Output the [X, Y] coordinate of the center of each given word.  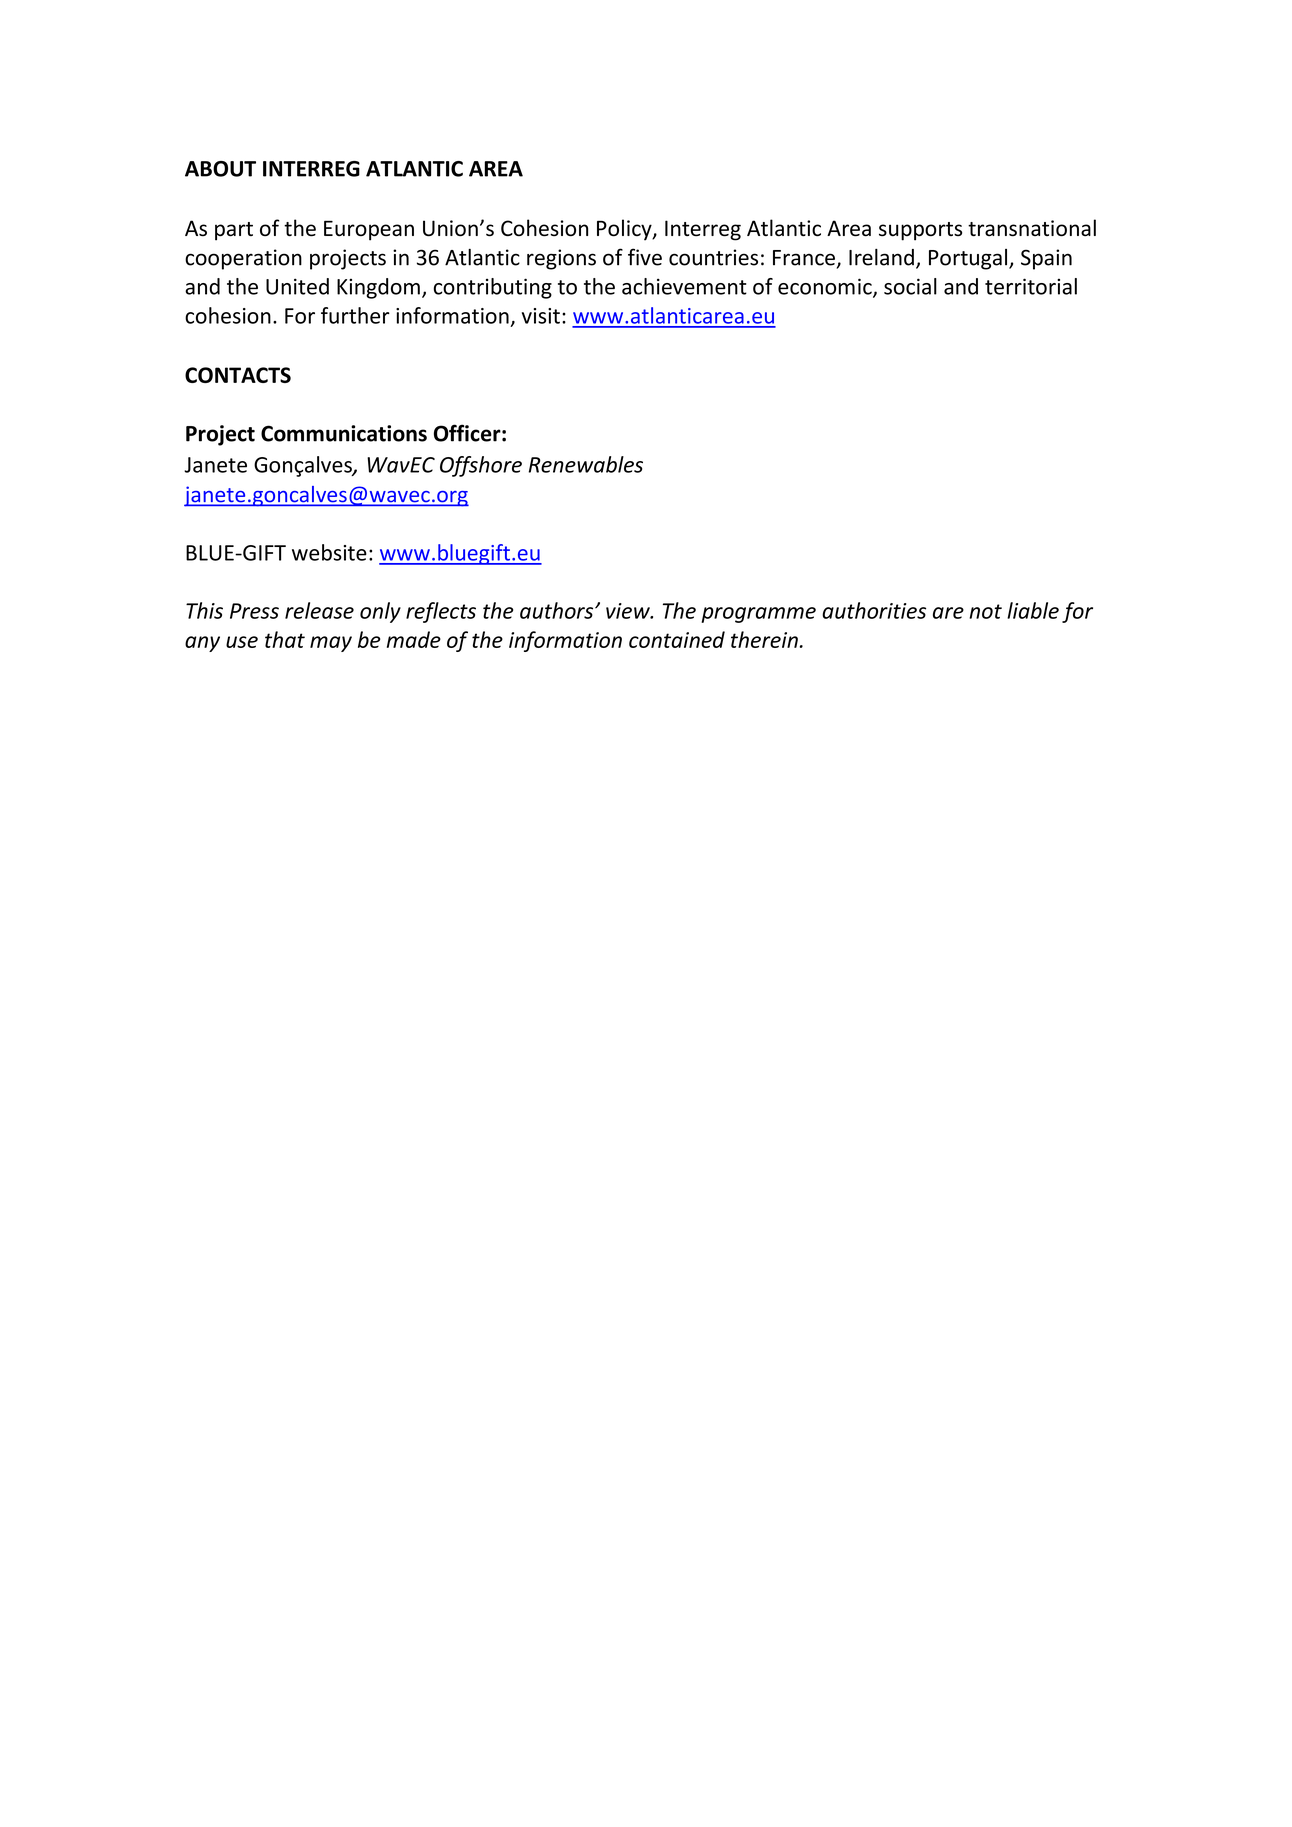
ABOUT [220, 169]
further [355, 315]
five [645, 257]
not [985, 611]
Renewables [586, 464]
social [910, 286]
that [285, 639]
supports [920, 231]
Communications [344, 433]
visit [541, 316]
